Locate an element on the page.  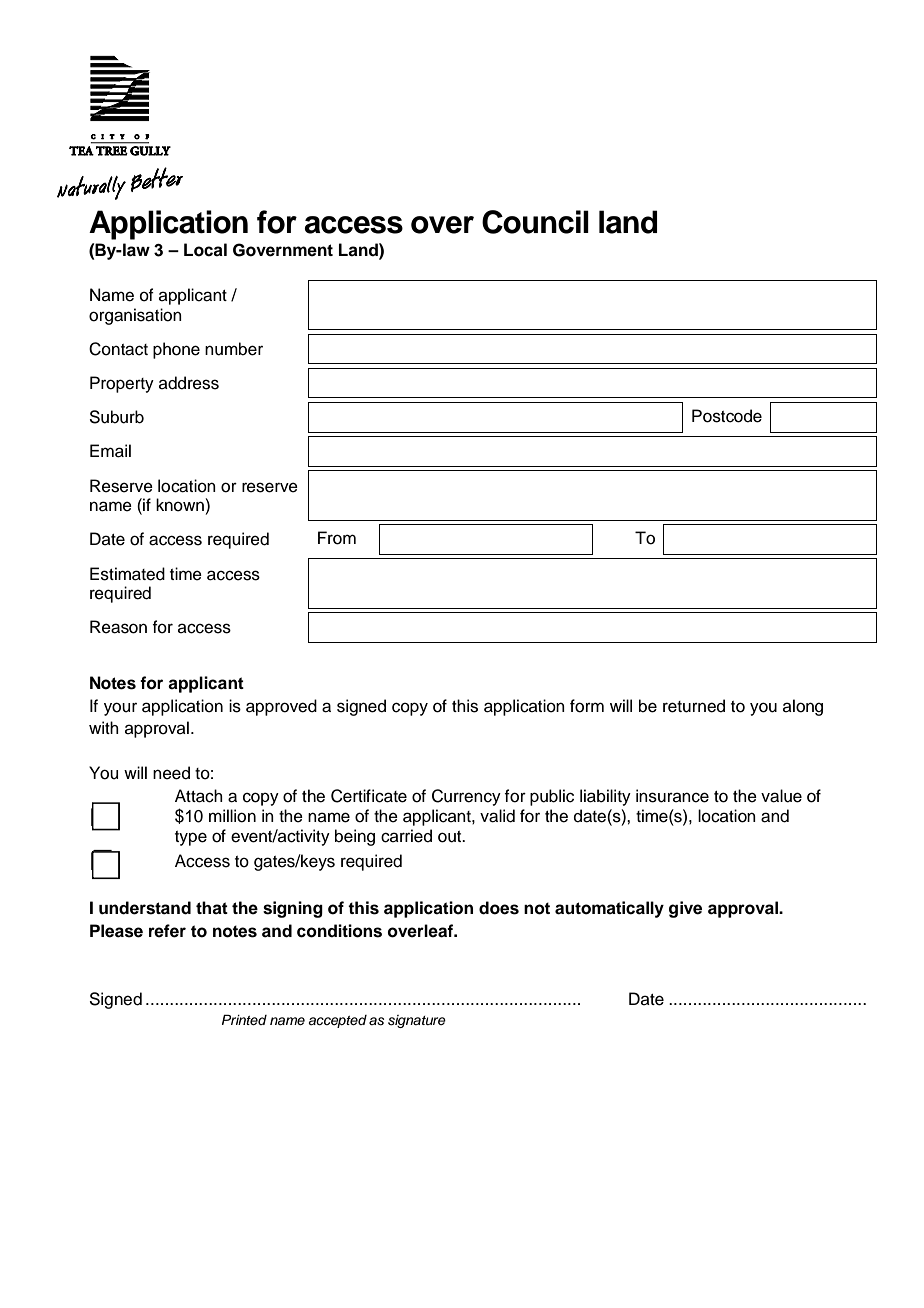
From is located at coordinates (337, 538).
